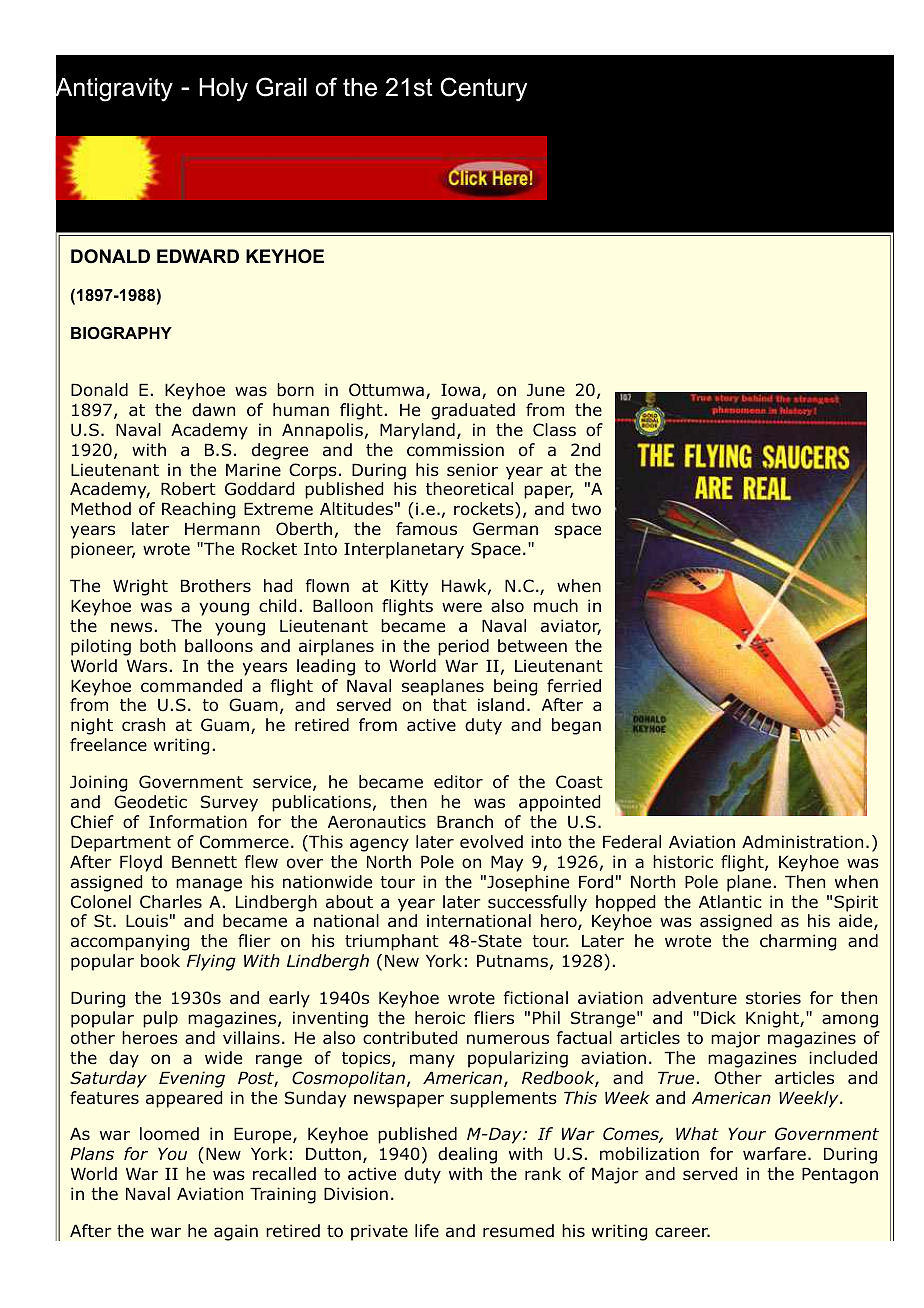 This page has height=1308, width=924. Describe the element at coordinates (158, 646) in the page. I see `both` at that location.
